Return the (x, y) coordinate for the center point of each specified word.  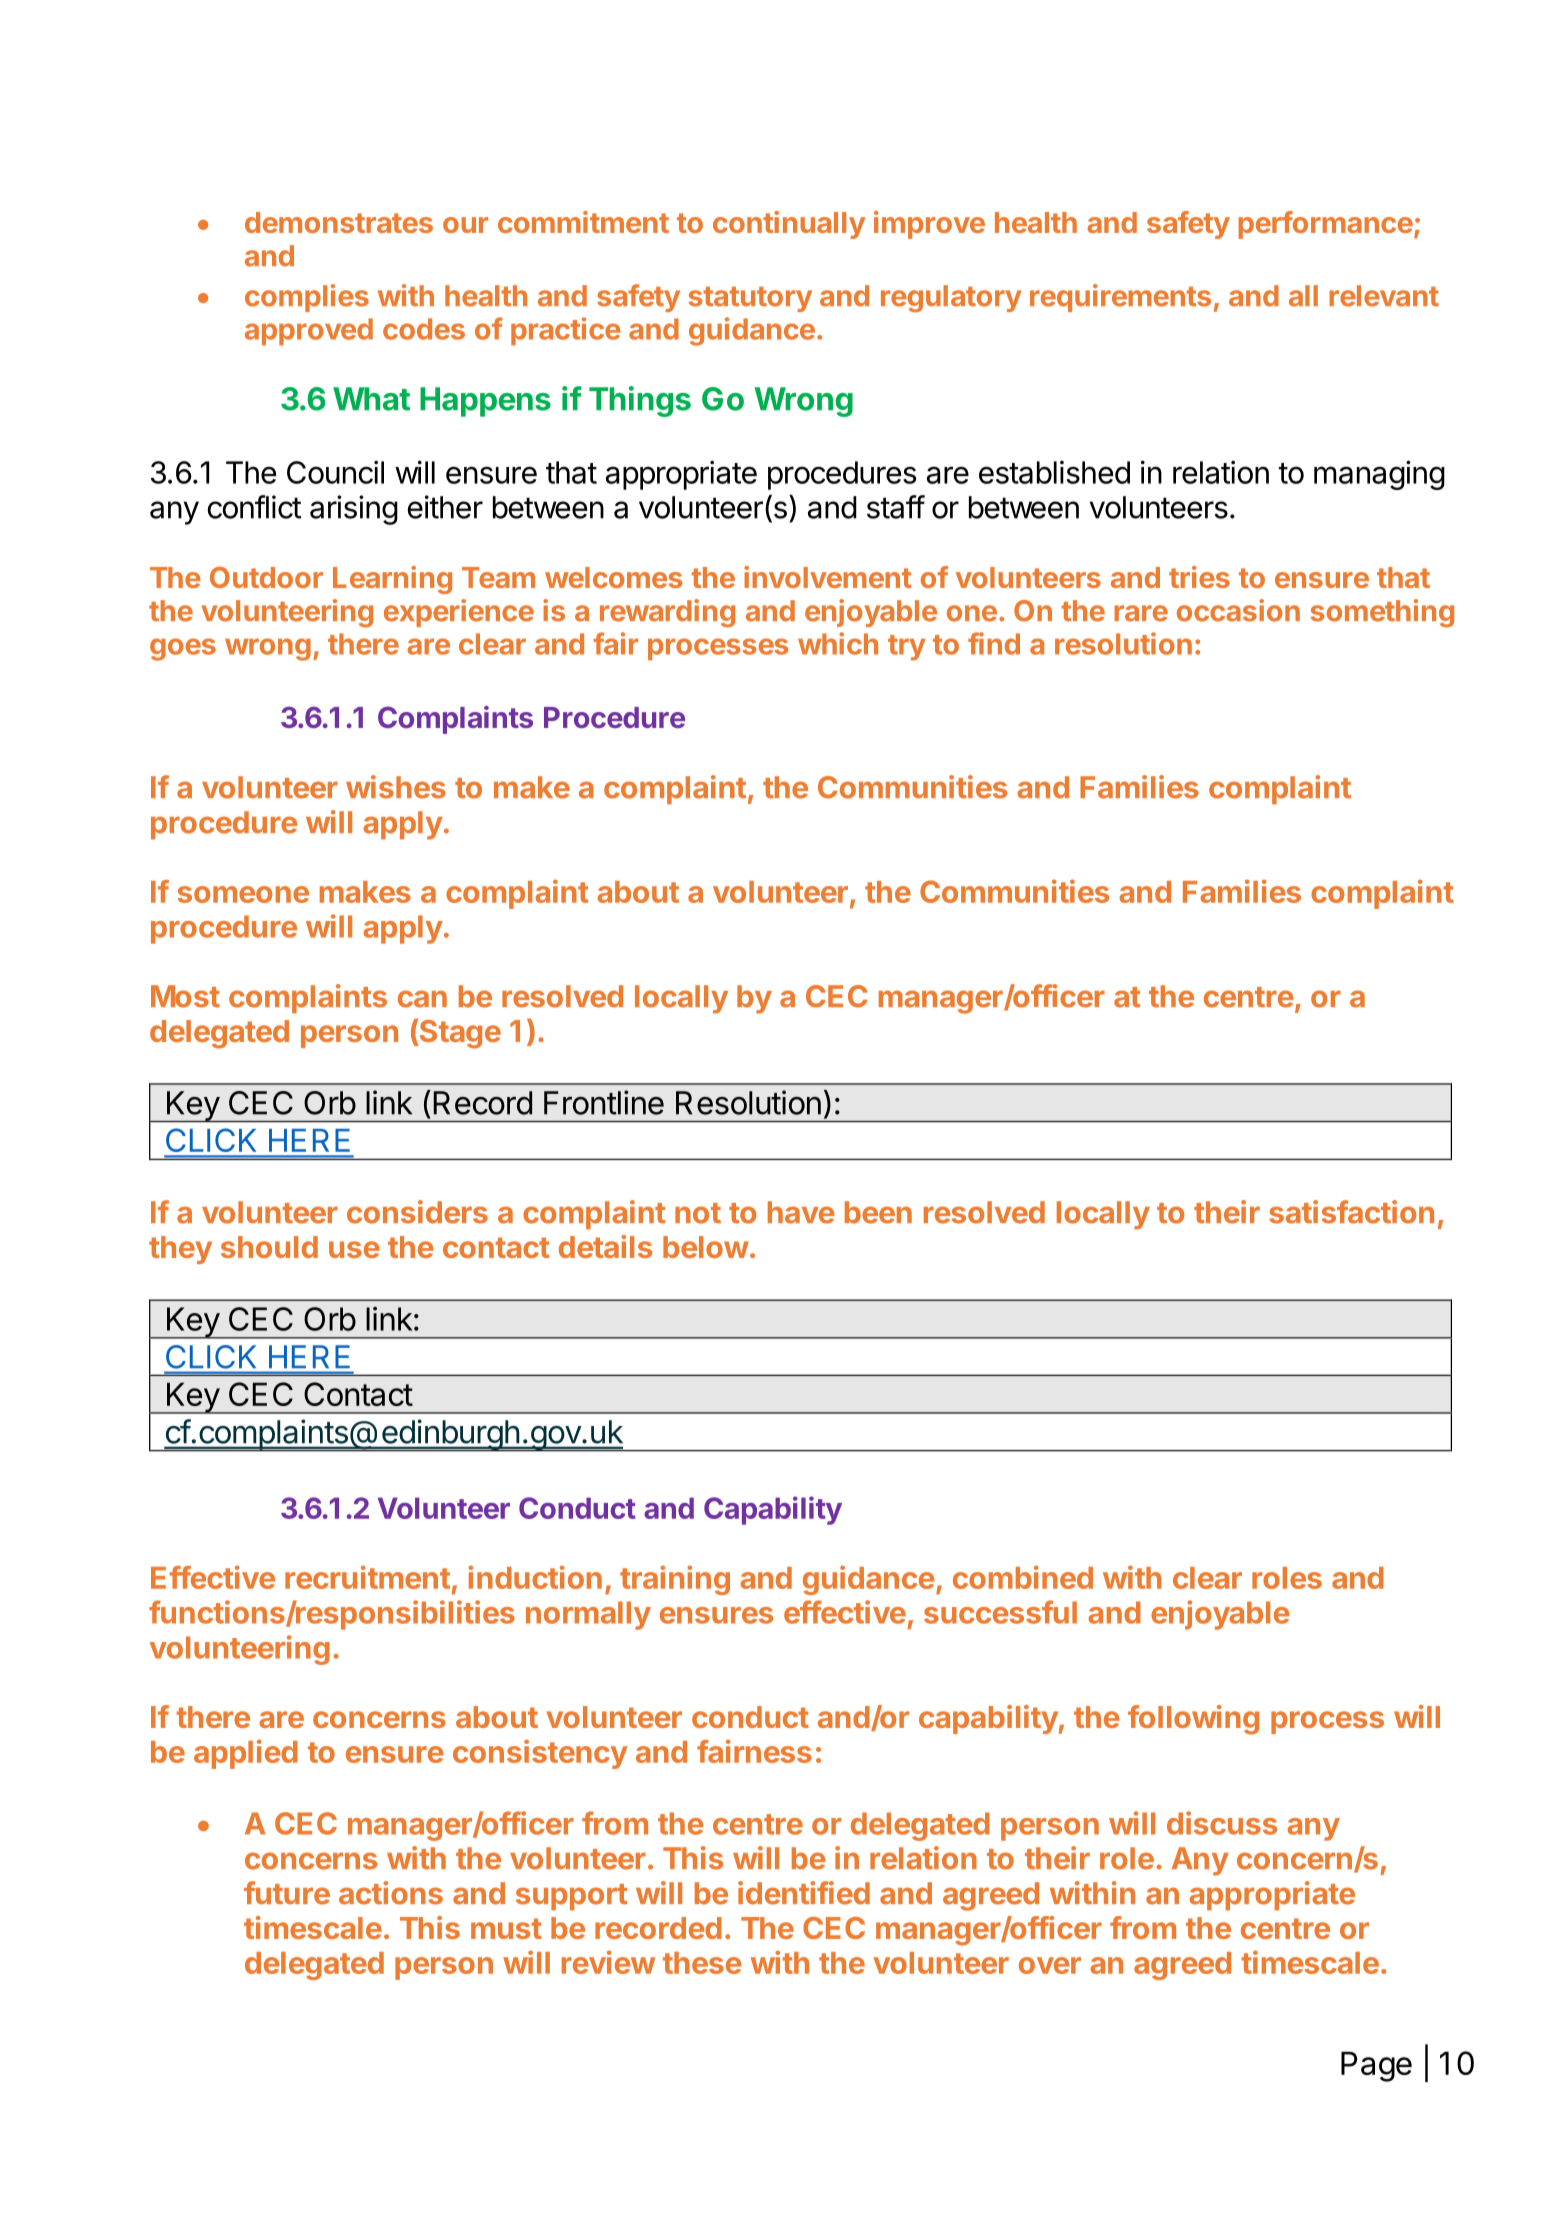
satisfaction (1351, 1212)
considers (417, 1212)
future (287, 1893)
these (702, 1963)
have (801, 1212)
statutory (750, 299)
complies (307, 298)
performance (1325, 225)
